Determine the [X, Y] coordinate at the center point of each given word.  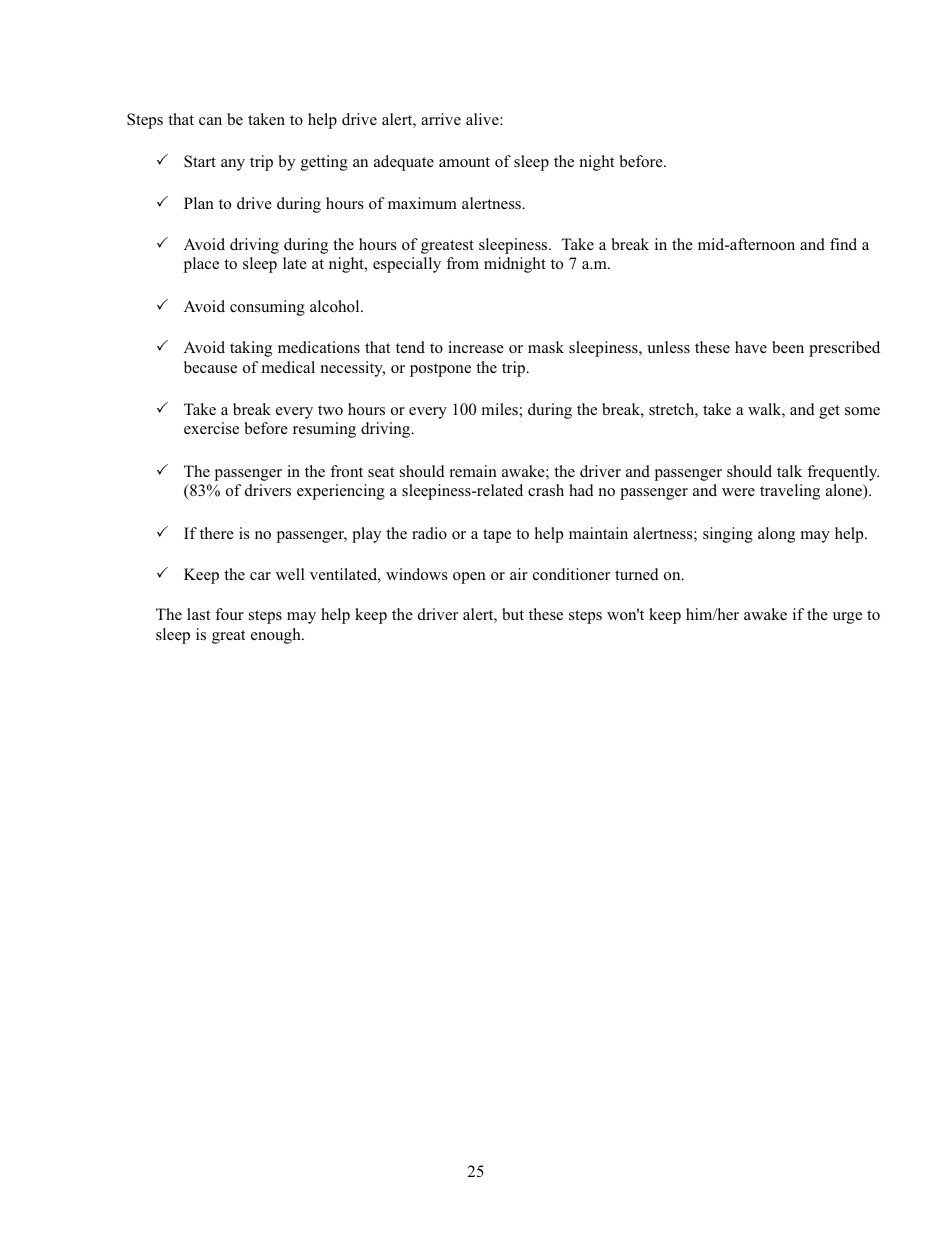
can [210, 121]
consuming [267, 308]
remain [473, 471]
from [462, 263]
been [788, 347]
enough [277, 636]
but [513, 614]
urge [847, 618]
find [843, 244]
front [346, 471]
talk [789, 471]
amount [464, 162]
